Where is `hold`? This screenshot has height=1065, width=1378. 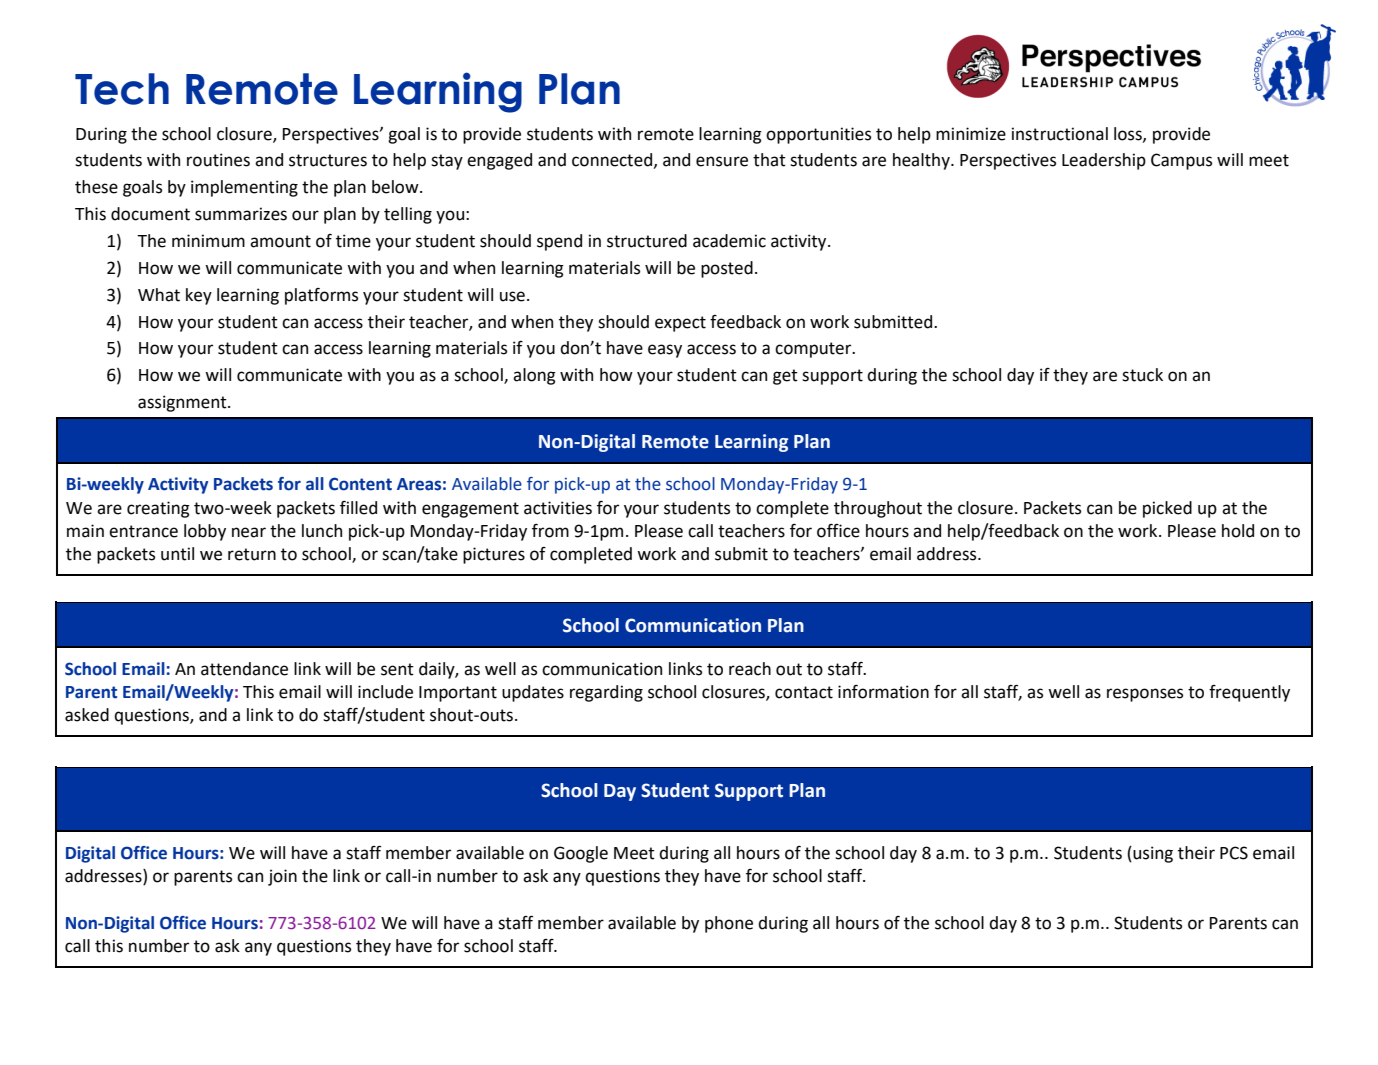 hold is located at coordinates (1238, 531).
